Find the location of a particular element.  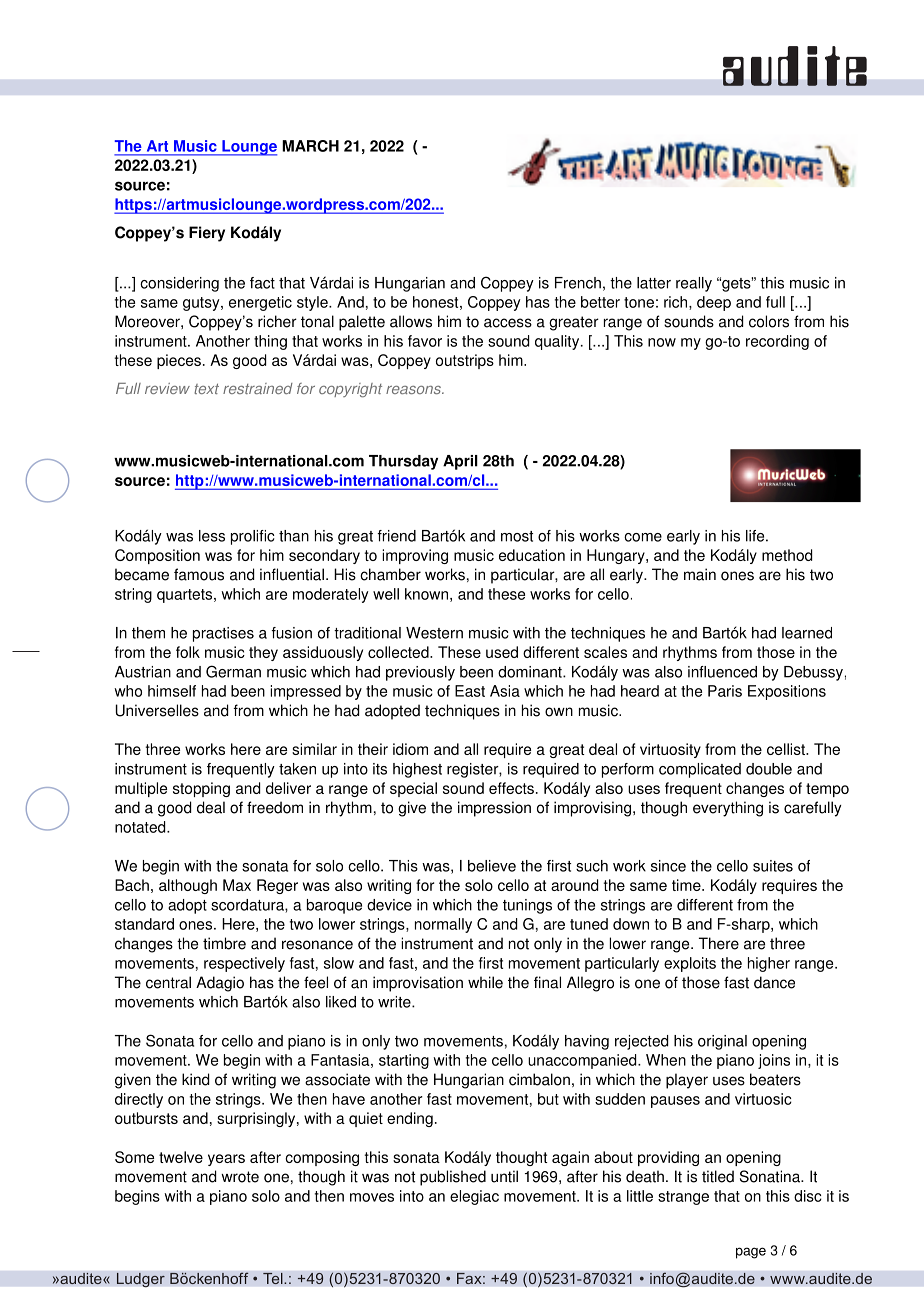

French is located at coordinates (578, 283).
